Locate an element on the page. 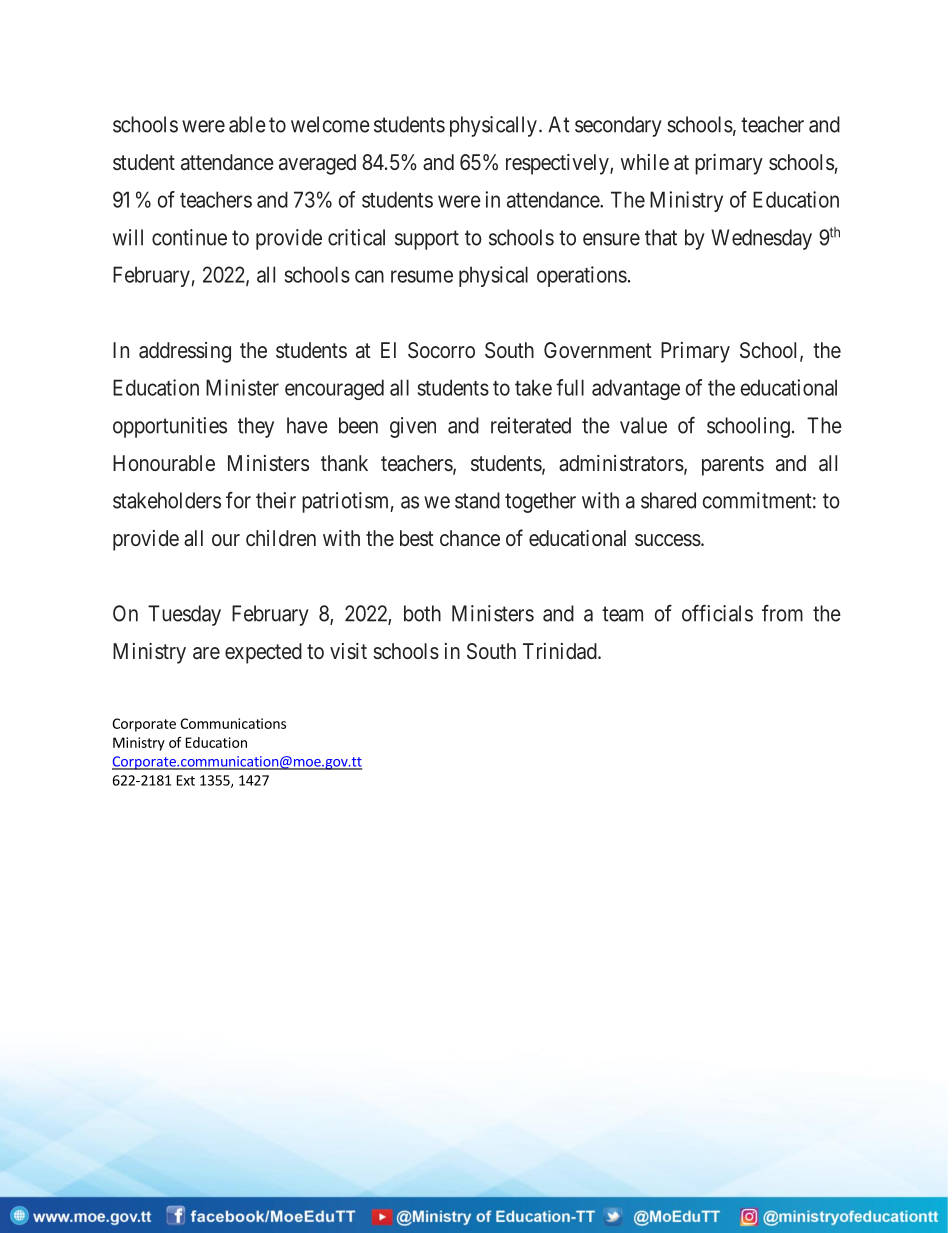  advantage is located at coordinates (636, 389).
